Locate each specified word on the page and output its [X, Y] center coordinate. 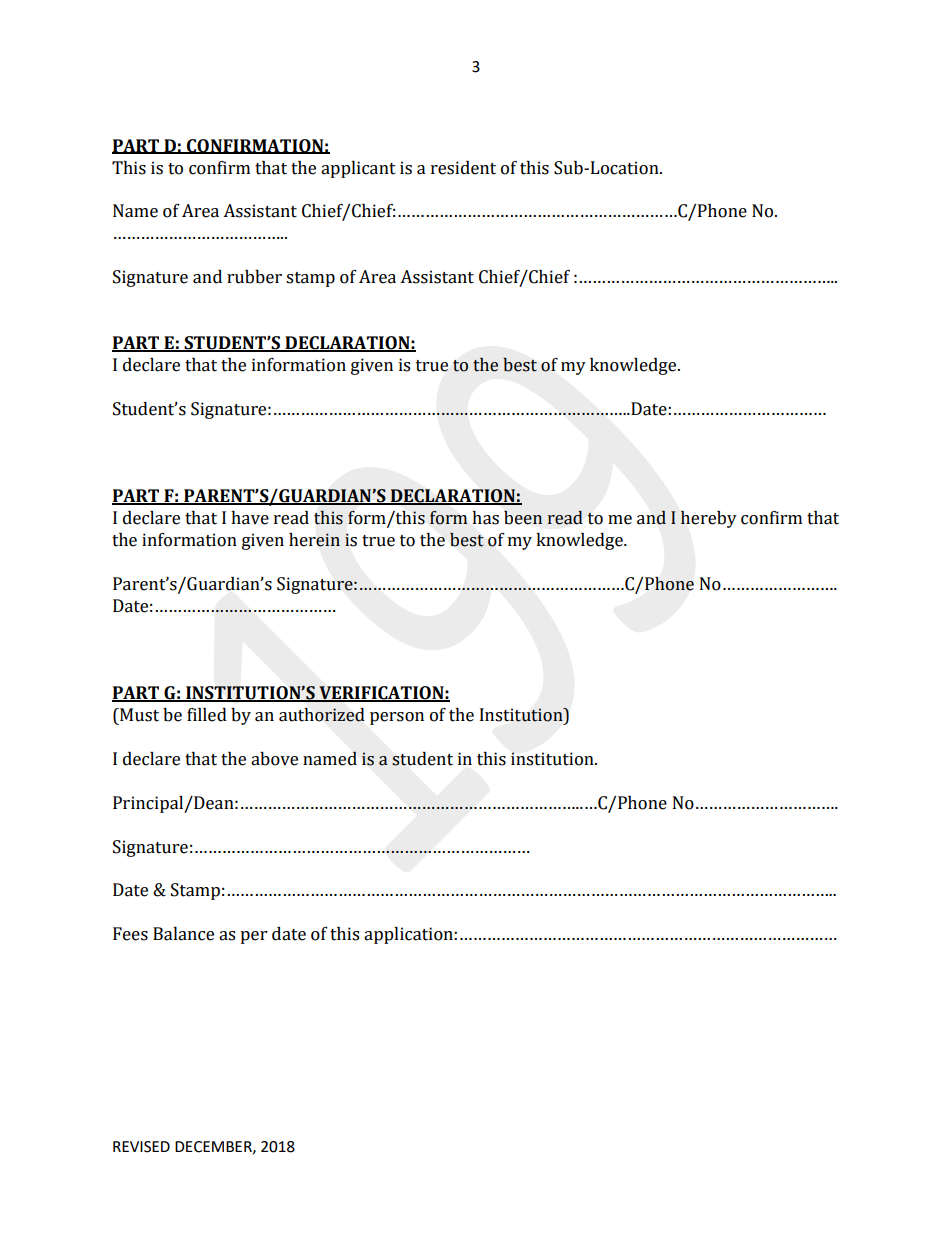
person [397, 718]
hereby [709, 519]
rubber [254, 277]
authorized [322, 715]
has [485, 518]
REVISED [141, 1147]
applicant [358, 169]
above [274, 759]
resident [463, 168]
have [250, 518]
